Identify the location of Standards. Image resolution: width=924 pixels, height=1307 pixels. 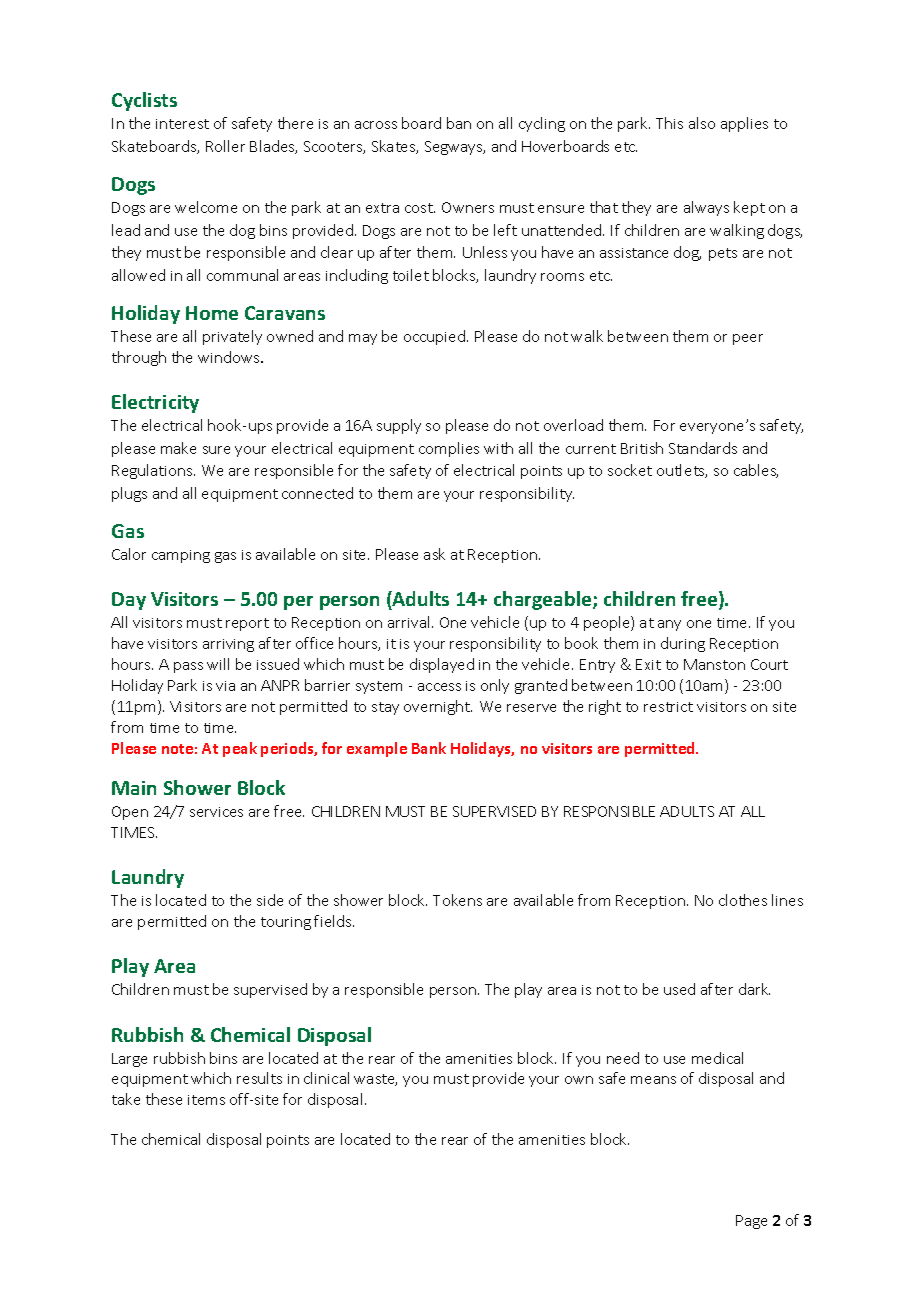
(703, 448).
